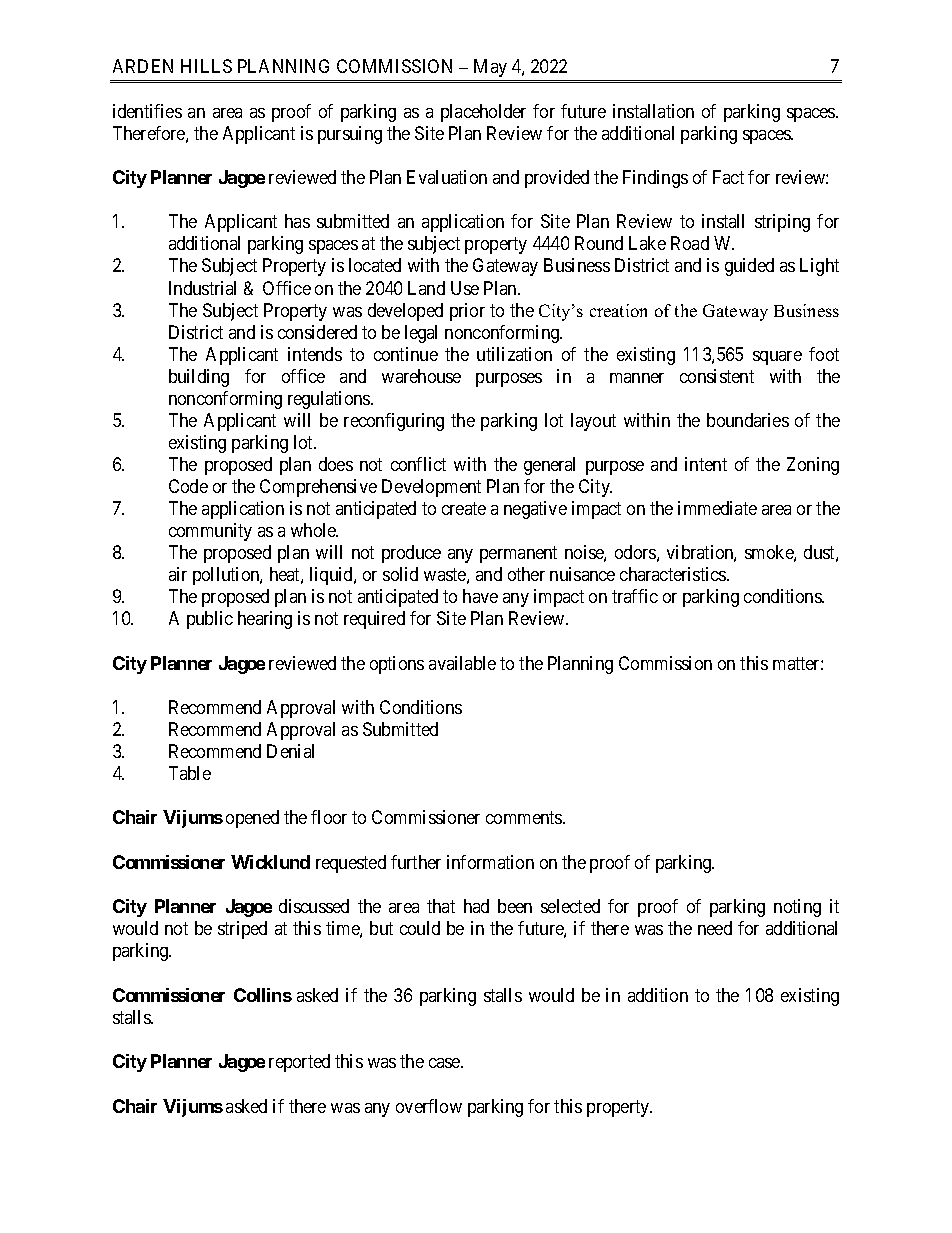 The image size is (952, 1233). What do you see at coordinates (728, 177) in the document?
I see `Fact` at bounding box center [728, 177].
